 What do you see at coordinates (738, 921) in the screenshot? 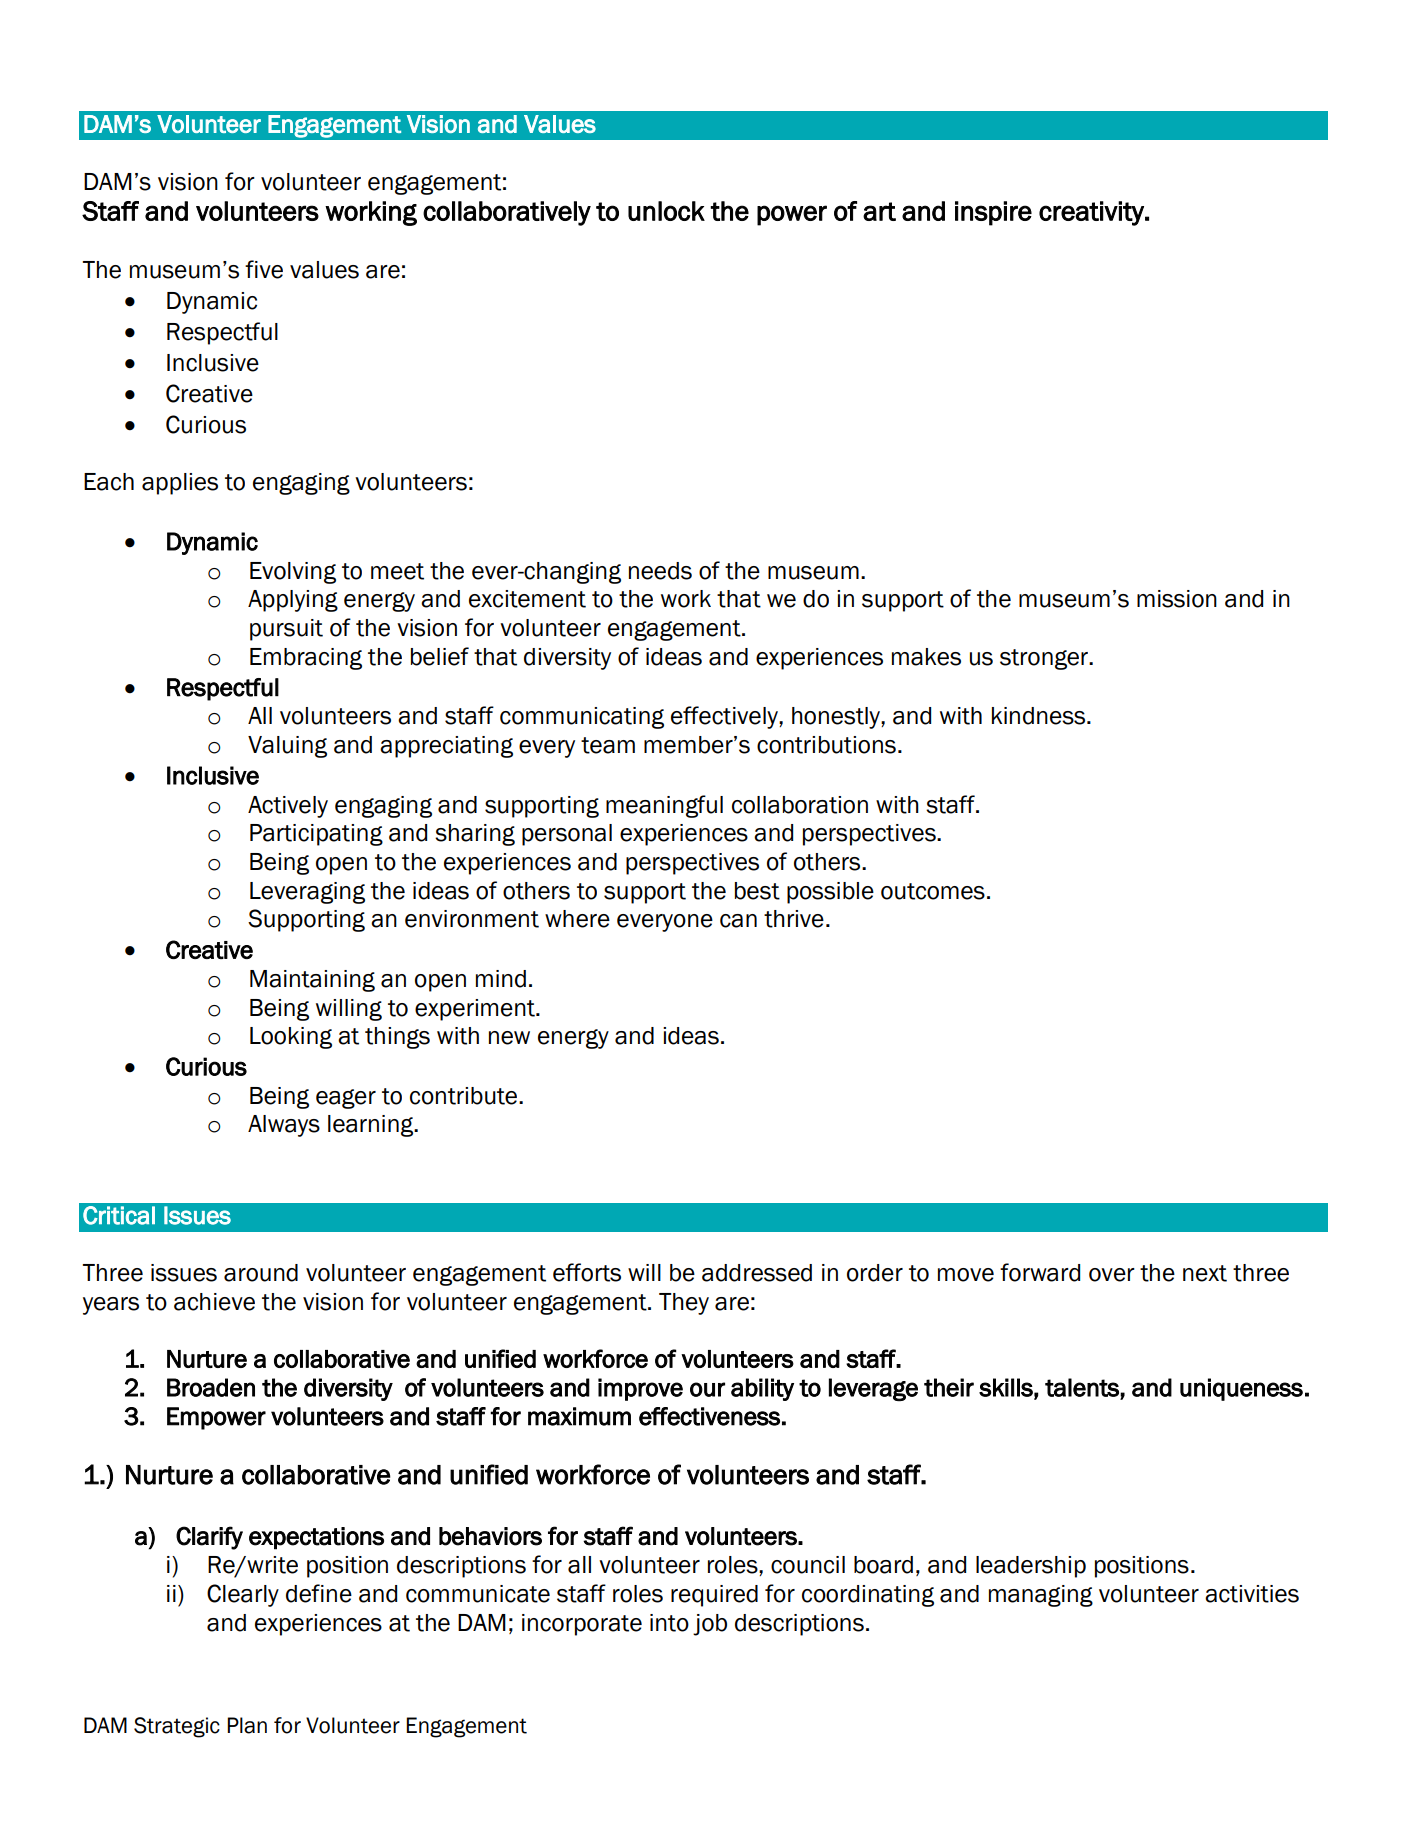
I see `can` at bounding box center [738, 921].
